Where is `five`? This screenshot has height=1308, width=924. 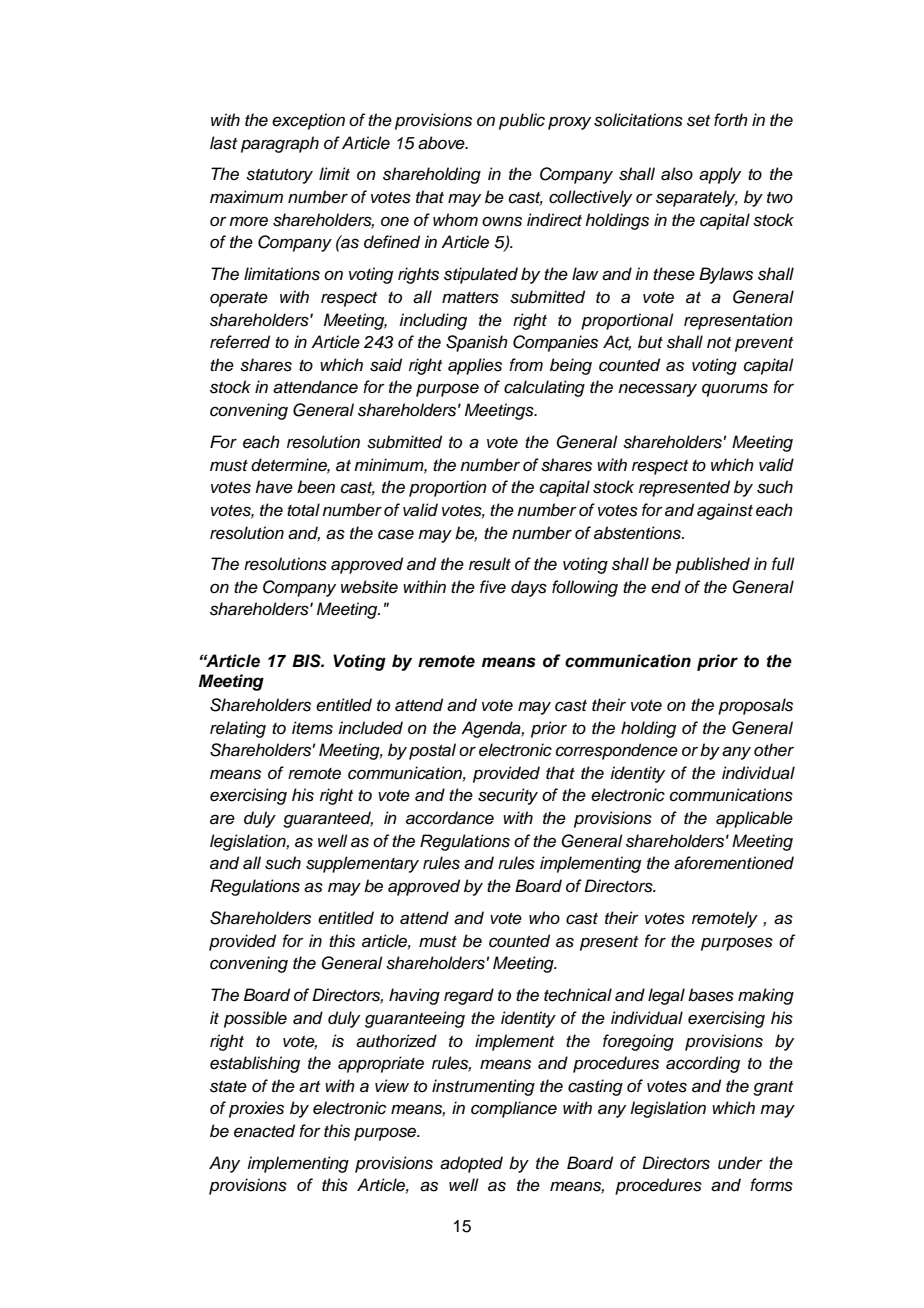
five is located at coordinates (493, 587).
